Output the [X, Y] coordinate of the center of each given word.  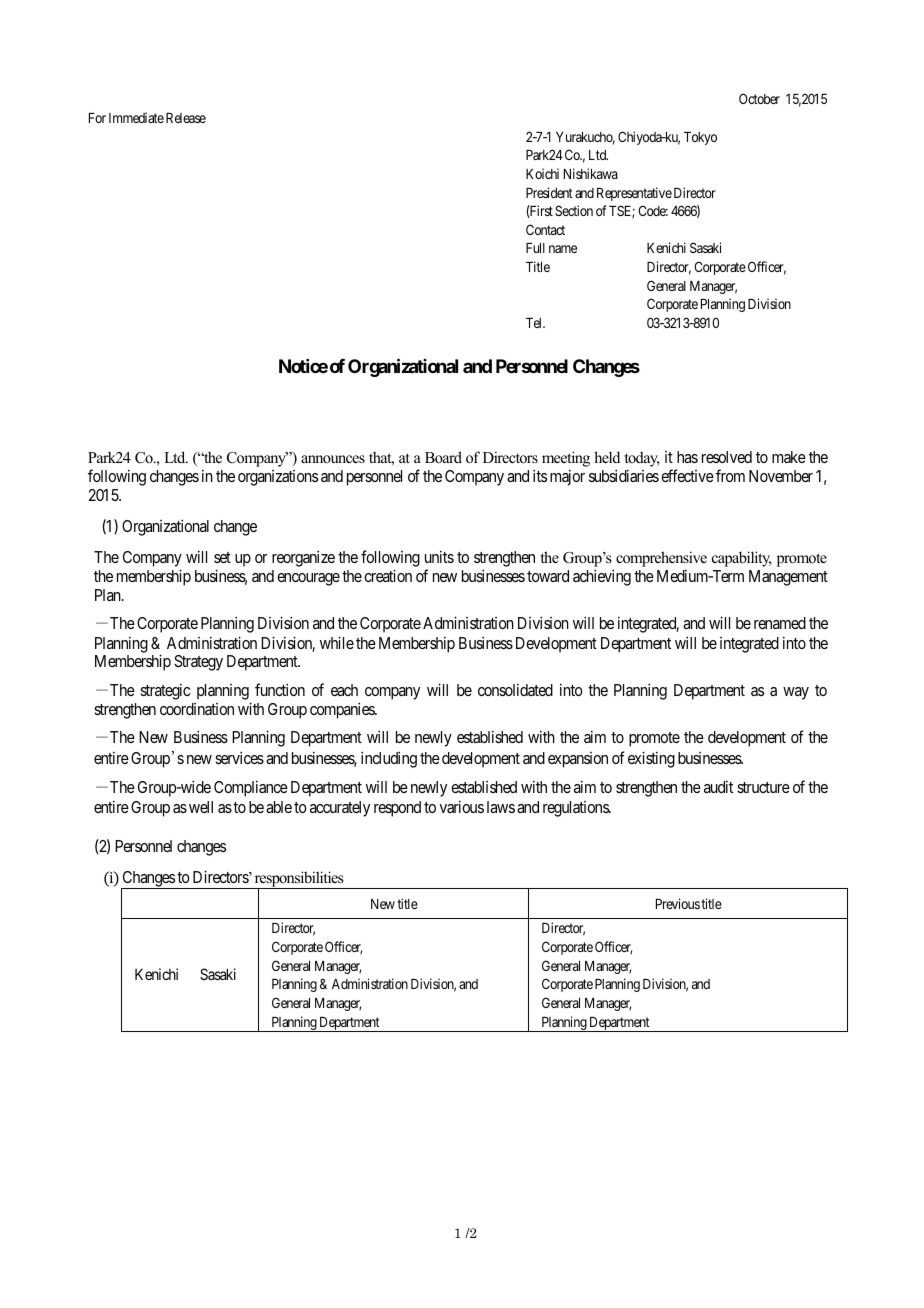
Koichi [542, 173]
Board [443, 457]
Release [186, 118]
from [730, 475]
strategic [165, 691]
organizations [278, 478]
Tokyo [700, 138]
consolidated [515, 689]
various [462, 806]
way [796, 693]
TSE [622, 212]
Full [535, 248]
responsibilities [299, 880]
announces [333, 459]
